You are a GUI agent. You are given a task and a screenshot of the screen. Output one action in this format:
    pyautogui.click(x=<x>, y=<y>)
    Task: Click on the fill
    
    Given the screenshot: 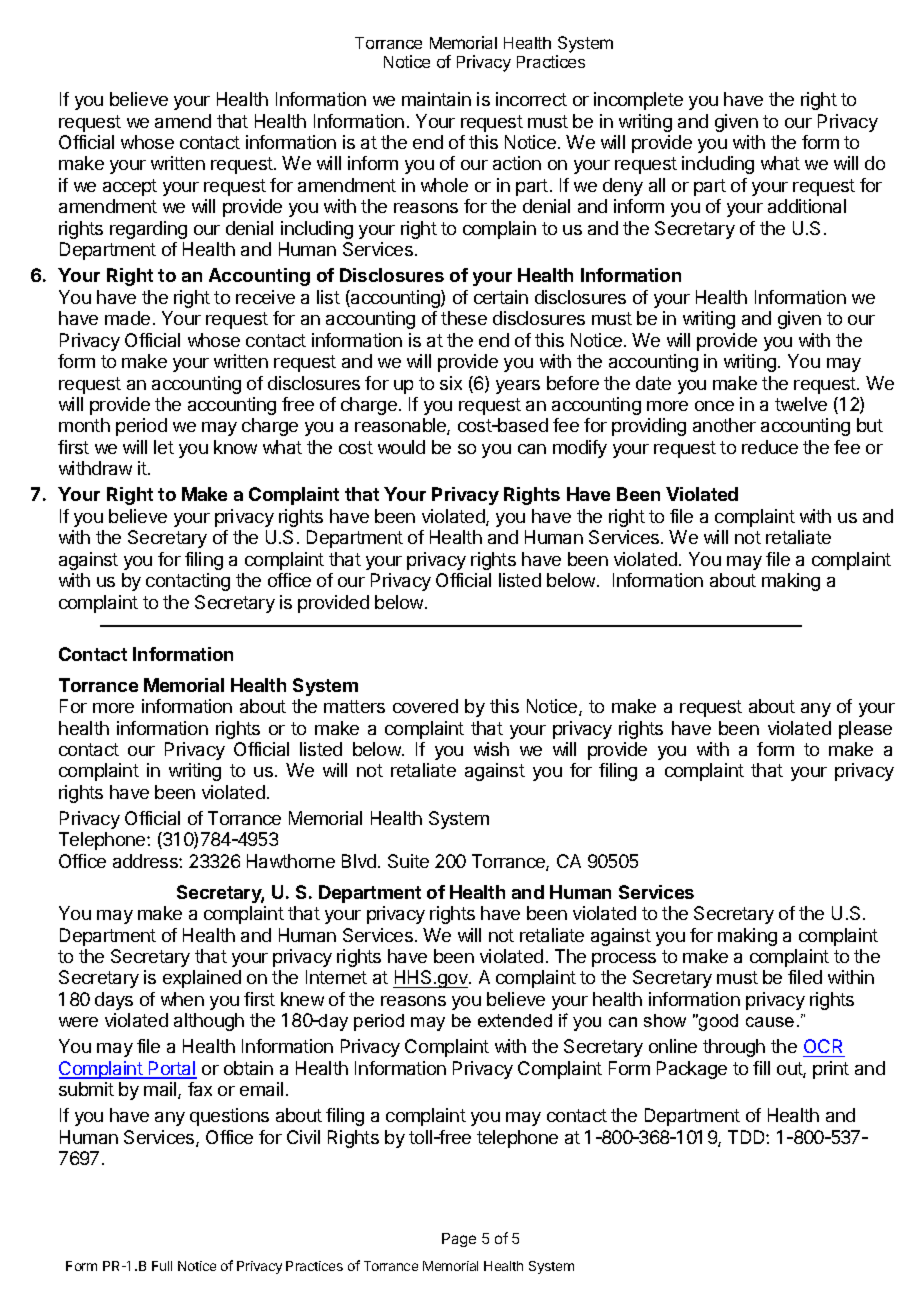 What is the action you would take?
    pyautogui.click(x=761, y=1068)
